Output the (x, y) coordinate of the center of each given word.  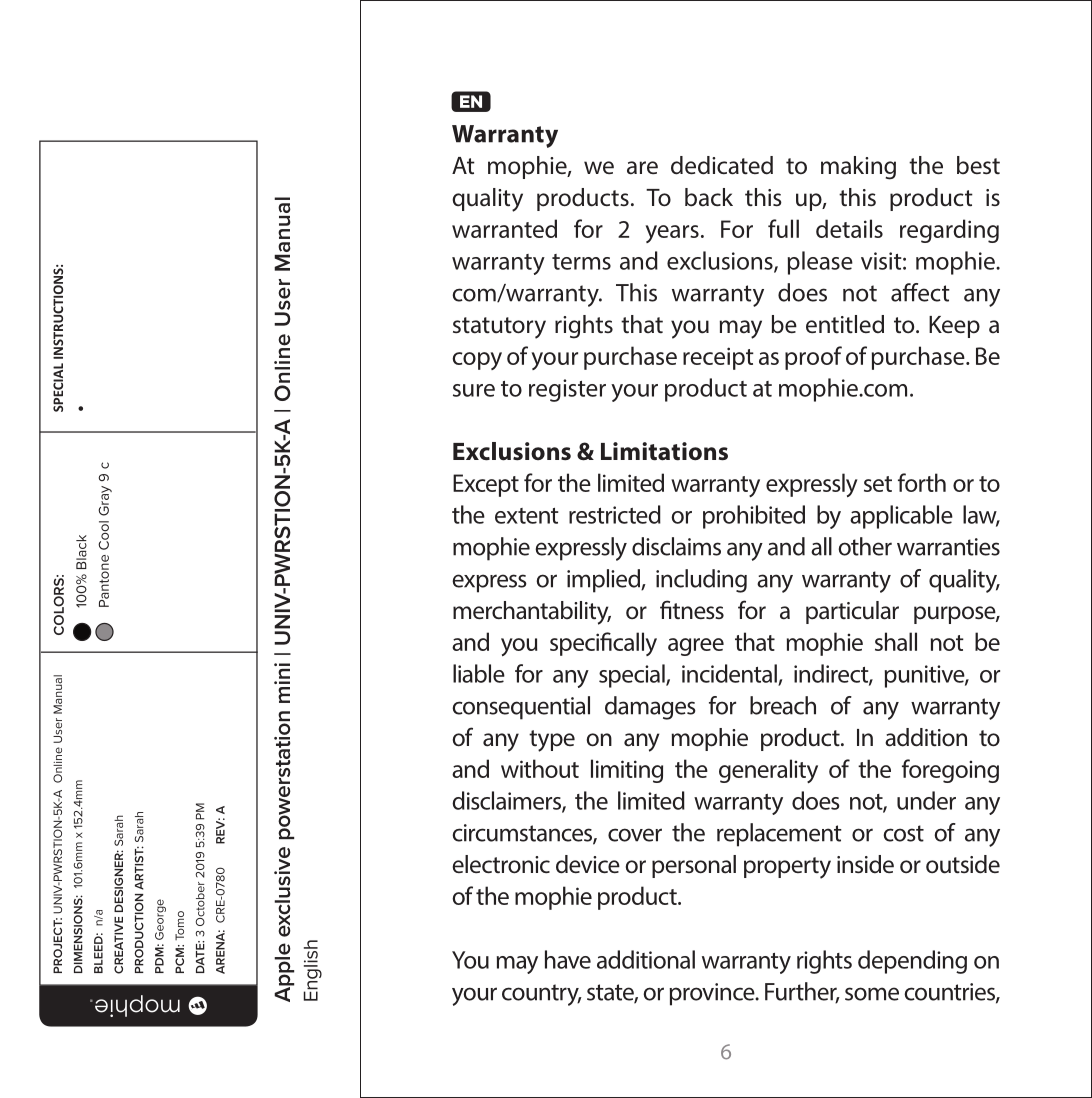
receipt (718, 358)
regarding (949, 231)
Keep (954, 327)
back (709, 197)
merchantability (532, 613)
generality (768, 771)
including (701, 581)
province (713, 994)
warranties (948, 547)
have (568, 959)
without (540, 768)
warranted (504, 228)
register (567, 390)
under (926, 800)
